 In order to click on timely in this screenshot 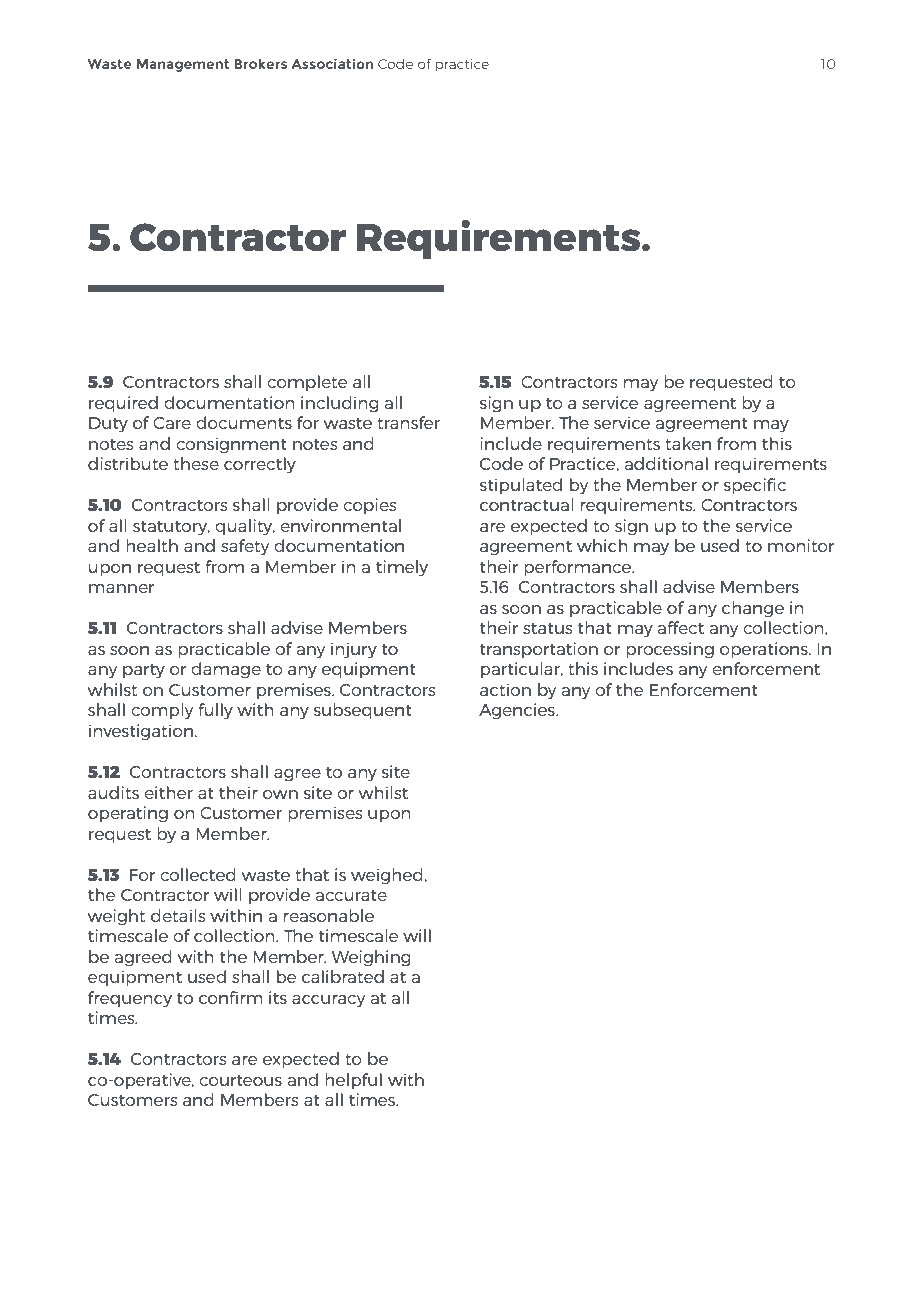, I will do `click(402, 568)`.
